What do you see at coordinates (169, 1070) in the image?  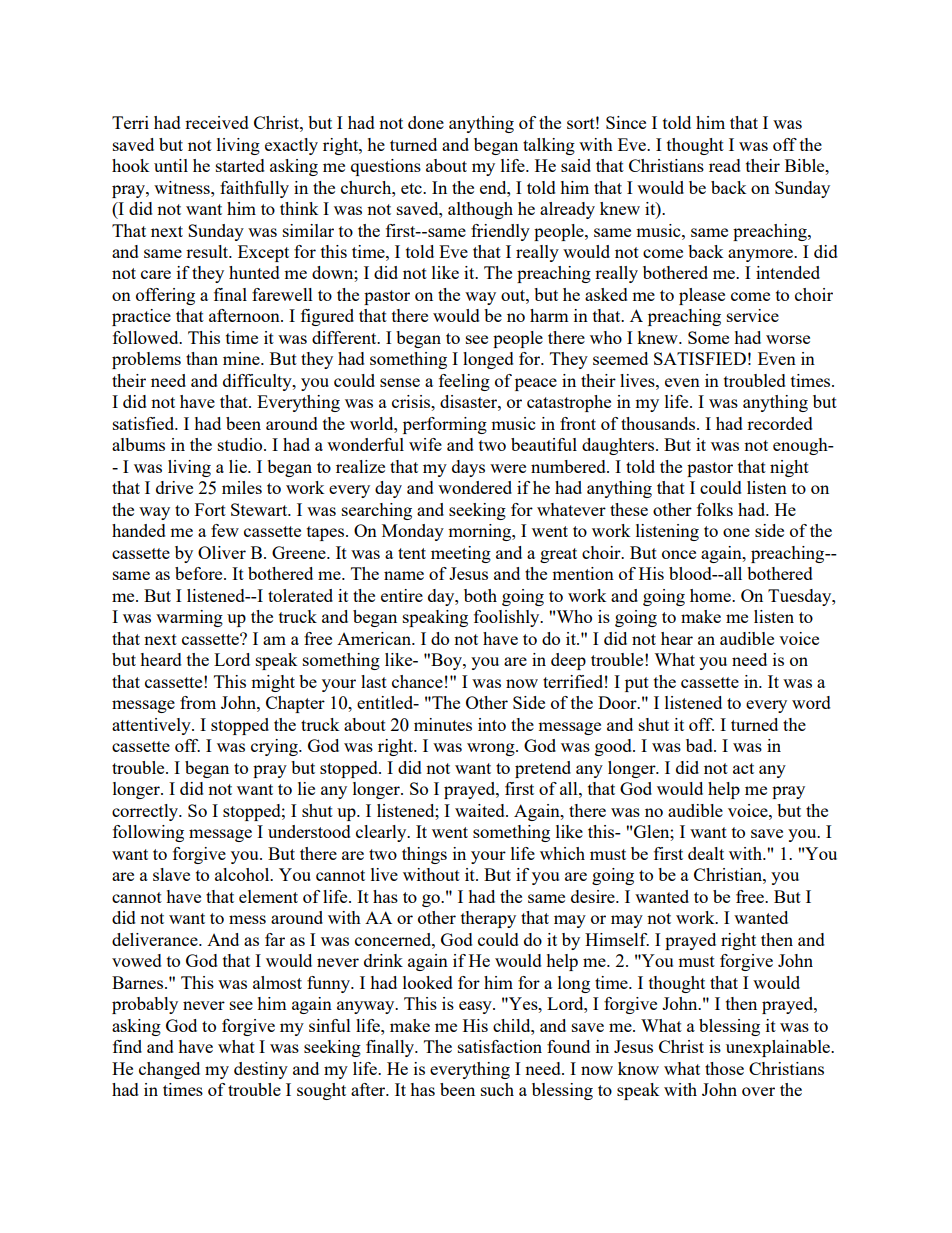 I see `changed` at bounding box center [169, 1070].
